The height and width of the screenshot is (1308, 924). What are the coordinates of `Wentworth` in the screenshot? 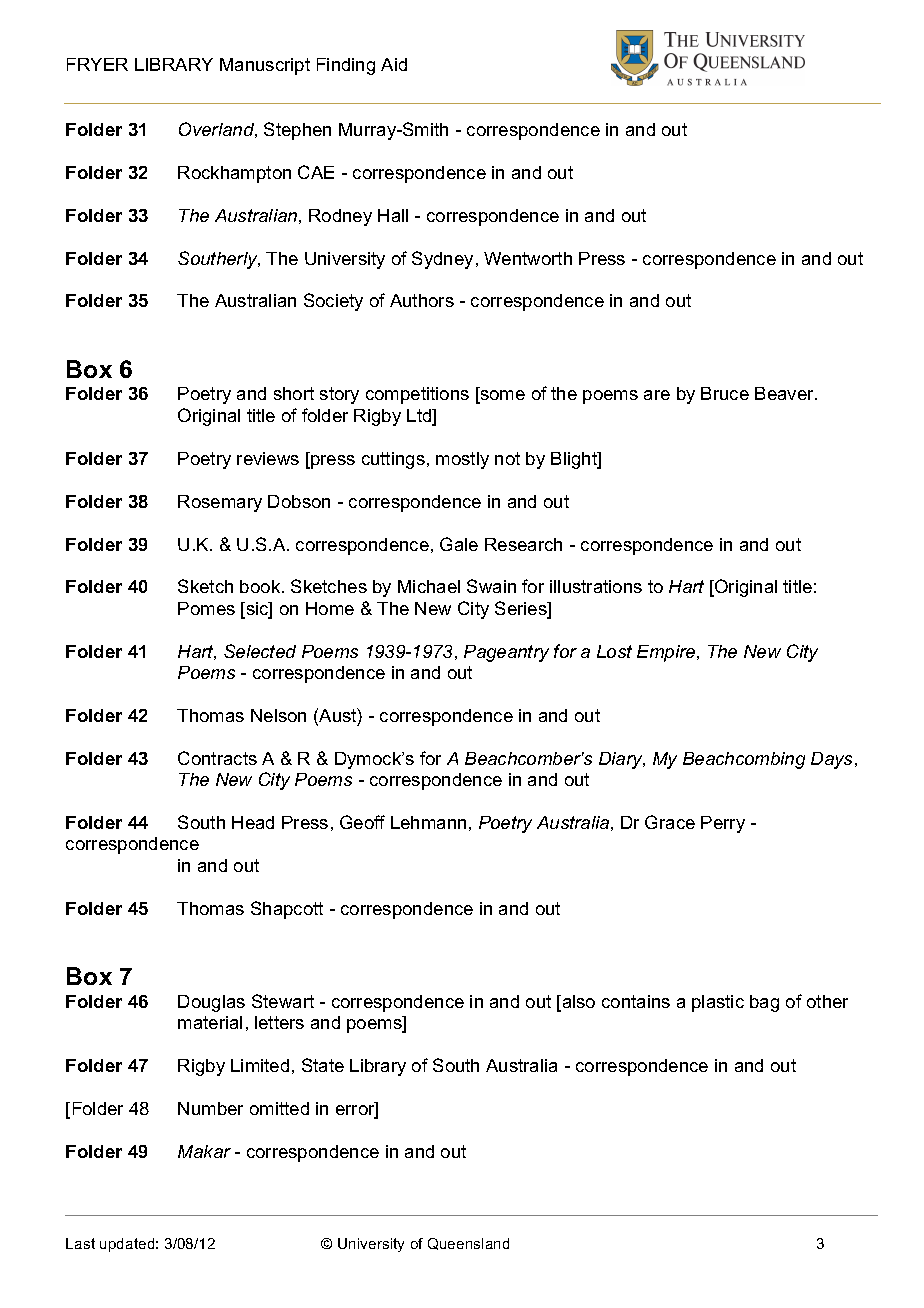 It's located at (528, 258).
